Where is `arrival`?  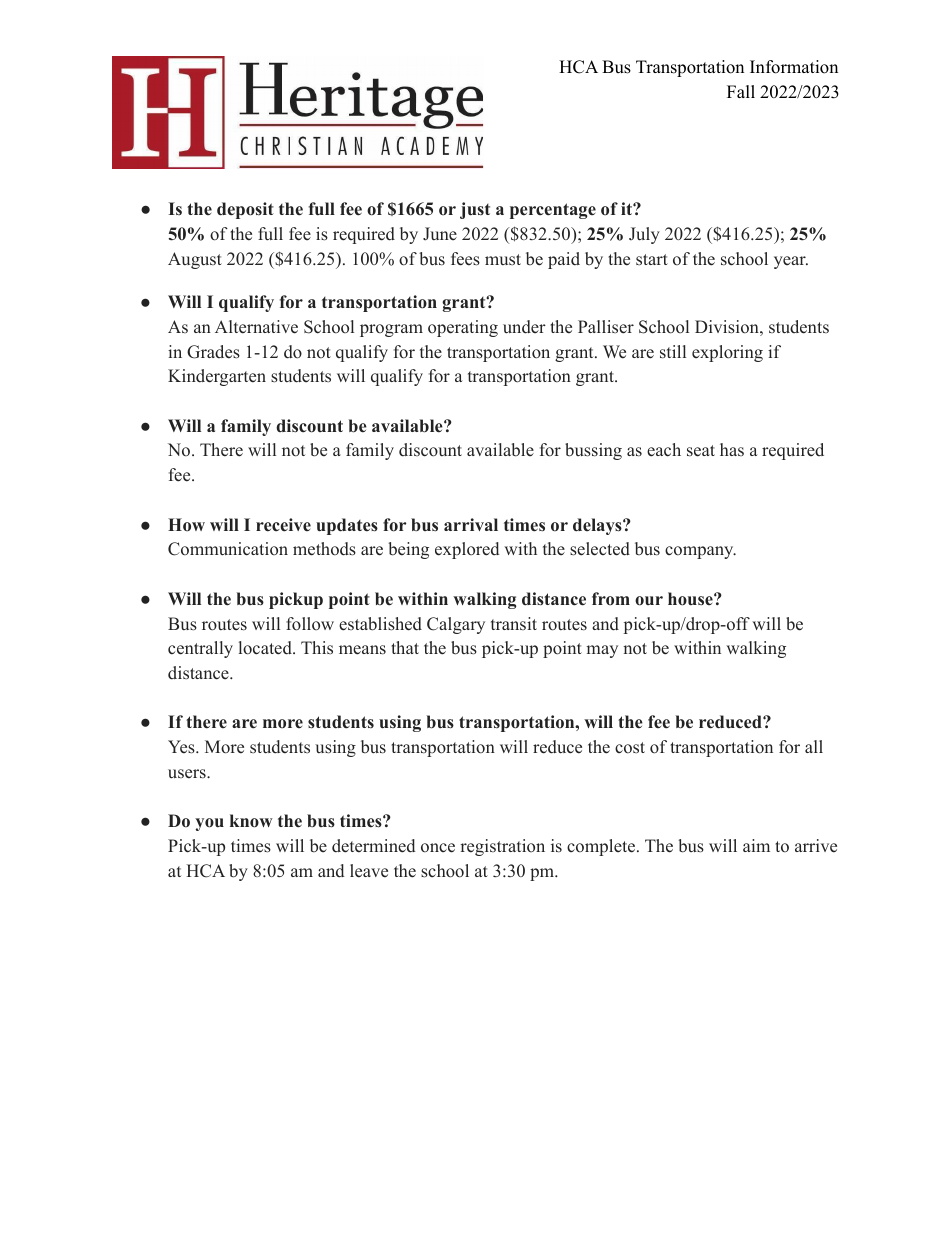 arrival is located at coordinates (471, 524).
